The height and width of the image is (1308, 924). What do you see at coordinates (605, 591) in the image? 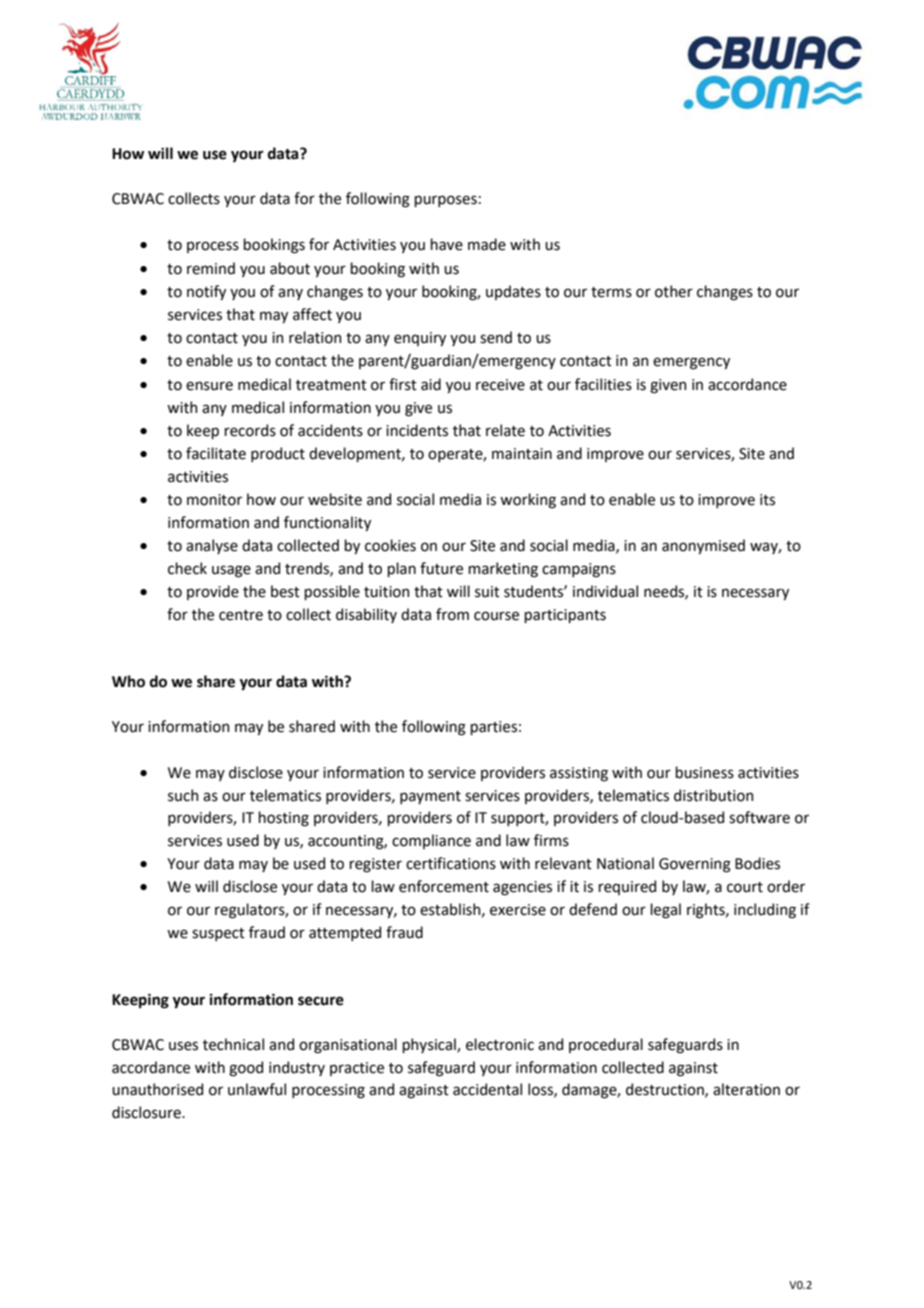
I see `individual` at bounding box center [605, 591].
